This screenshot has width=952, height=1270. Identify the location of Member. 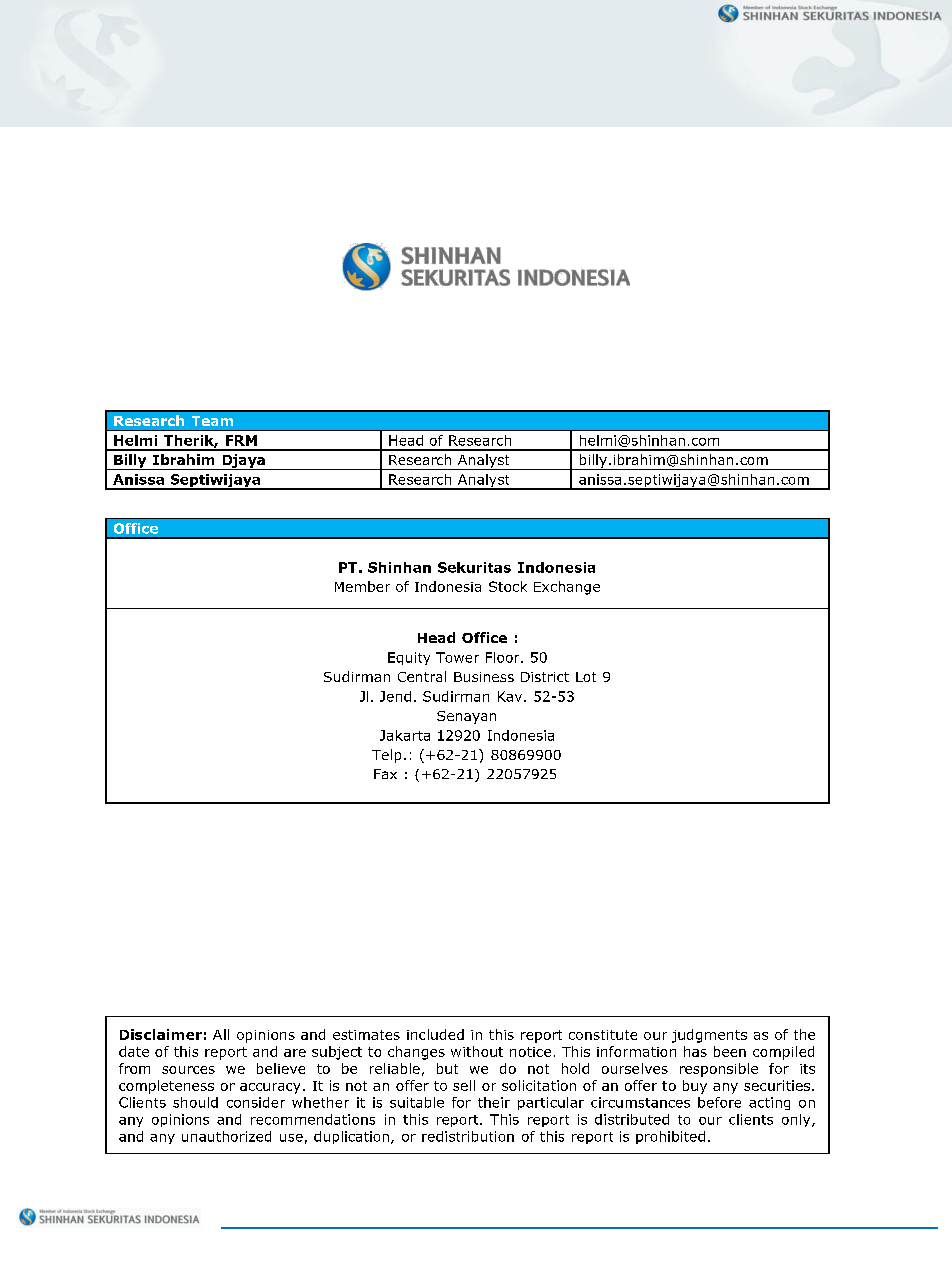
(362, 586).
